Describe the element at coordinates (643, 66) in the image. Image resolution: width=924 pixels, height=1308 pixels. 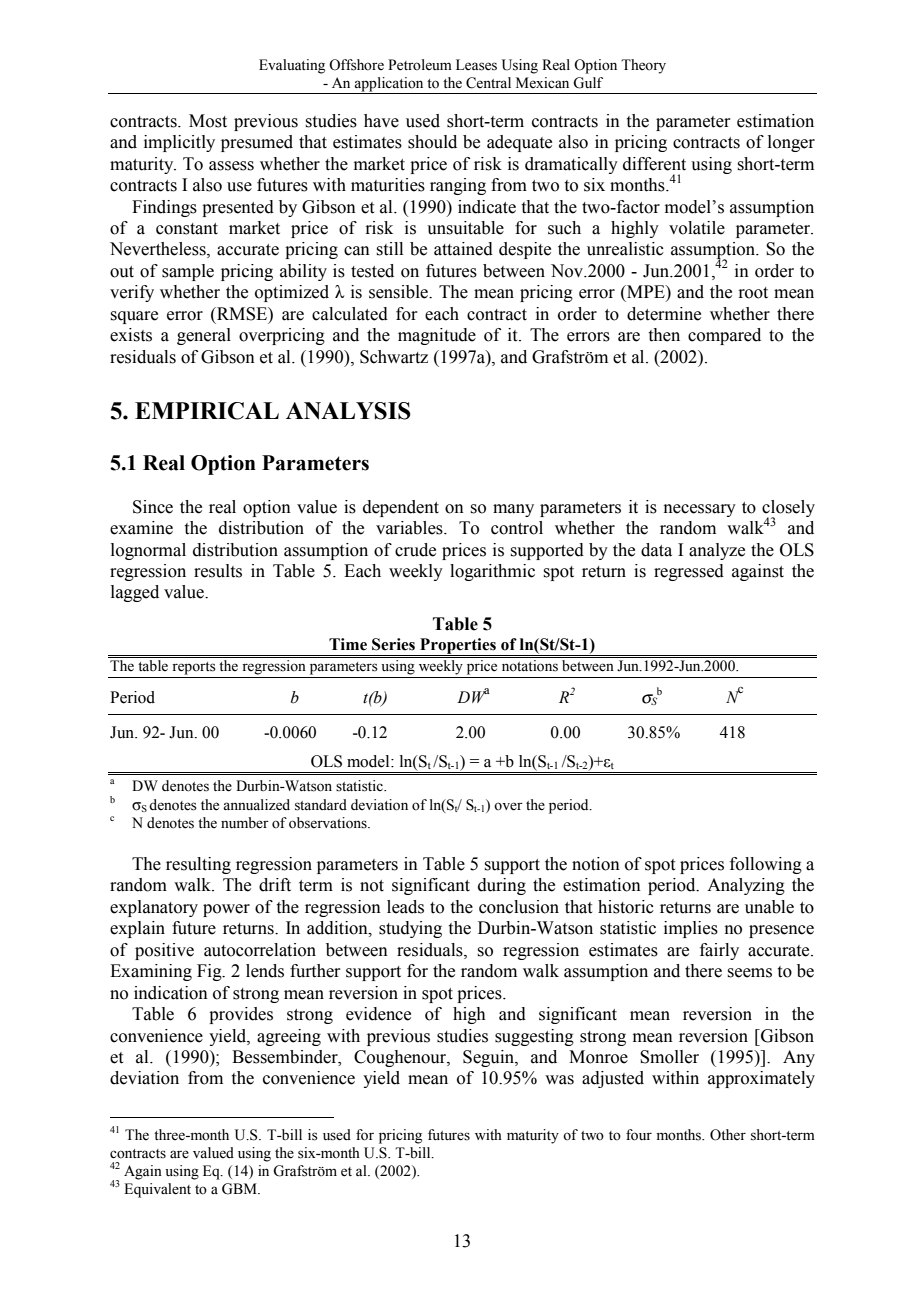
I see `Theory` at that location.
